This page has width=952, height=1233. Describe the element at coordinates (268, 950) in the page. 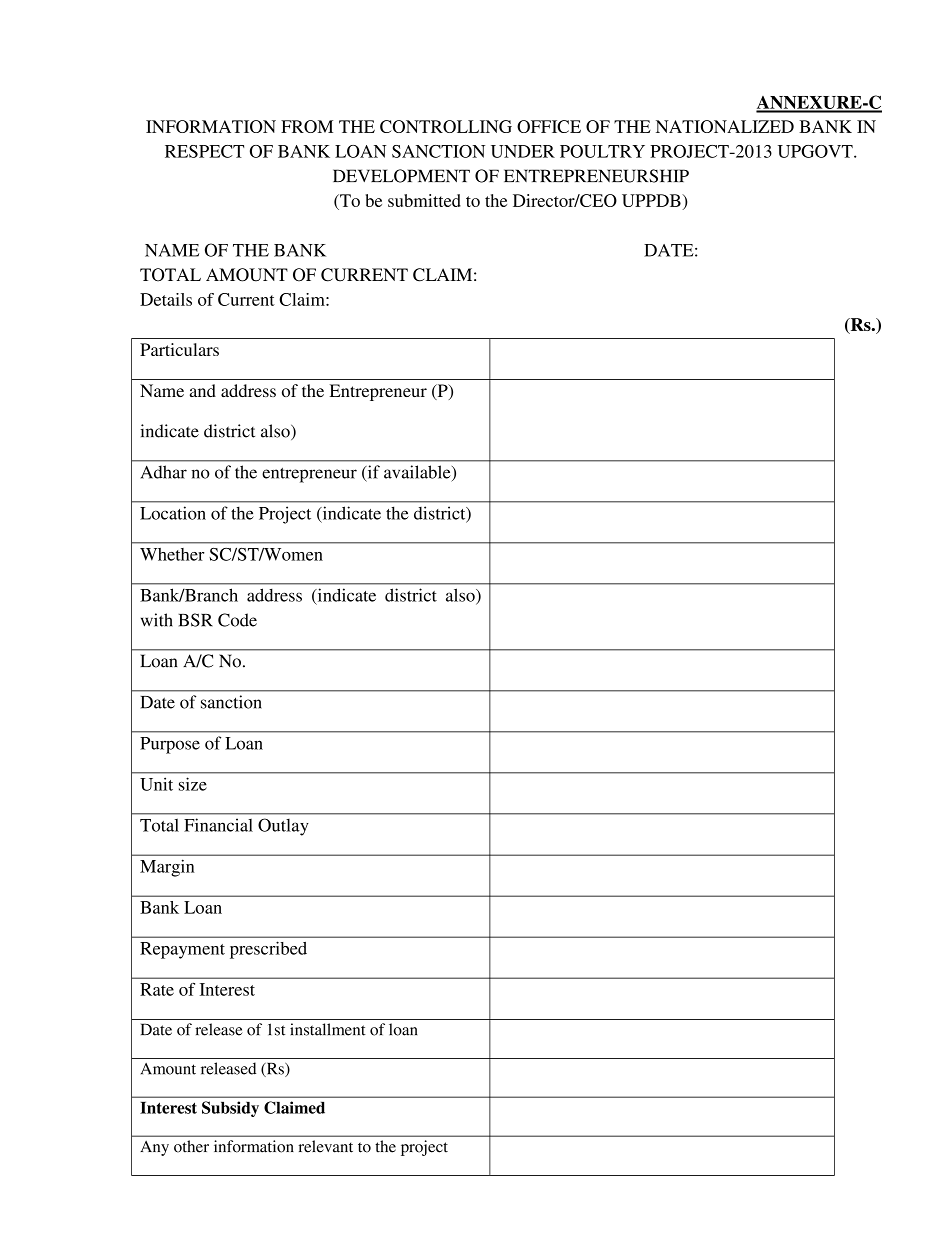

I see `prescribed` at that location.
